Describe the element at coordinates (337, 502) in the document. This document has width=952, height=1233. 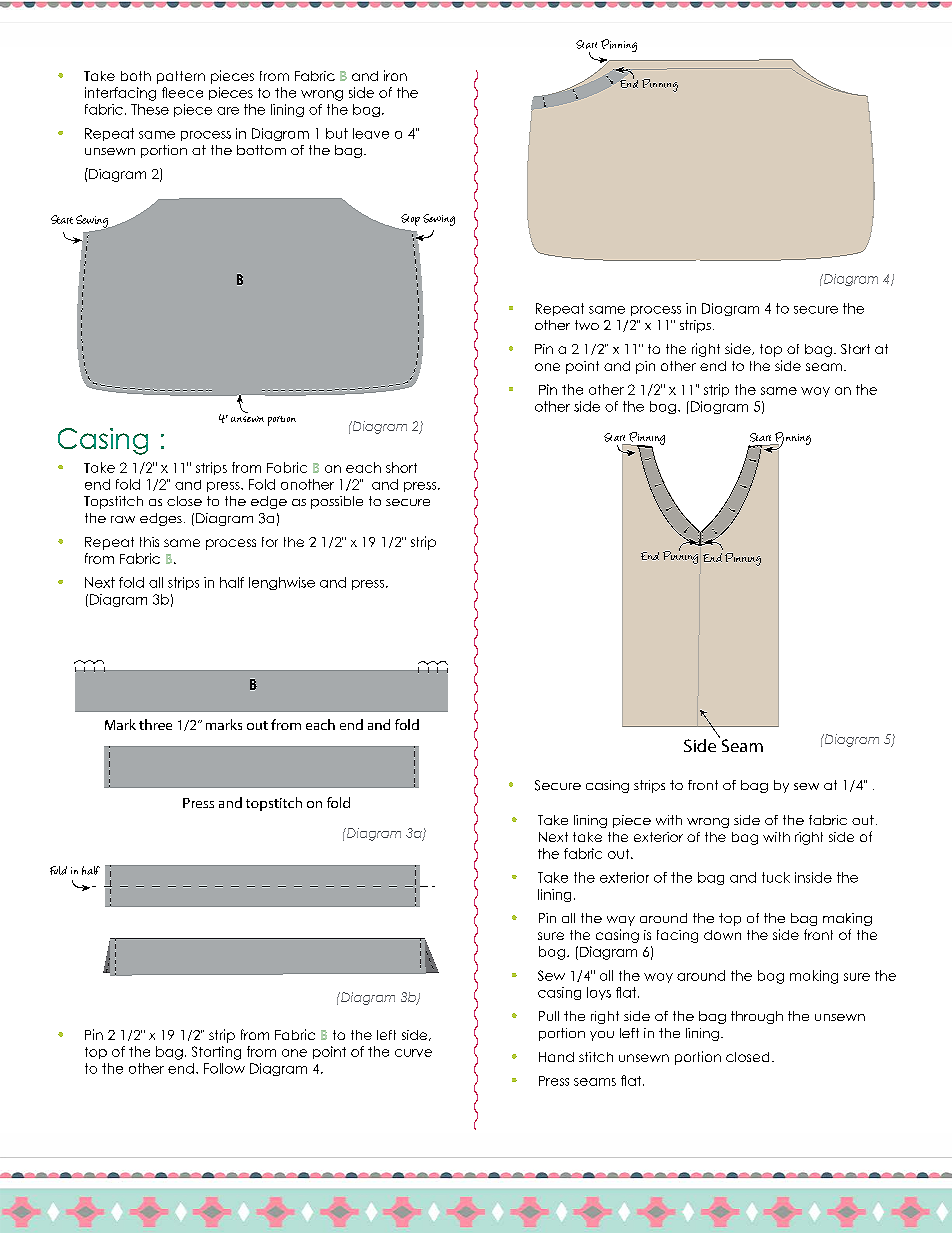
I see `possible` at that location.
